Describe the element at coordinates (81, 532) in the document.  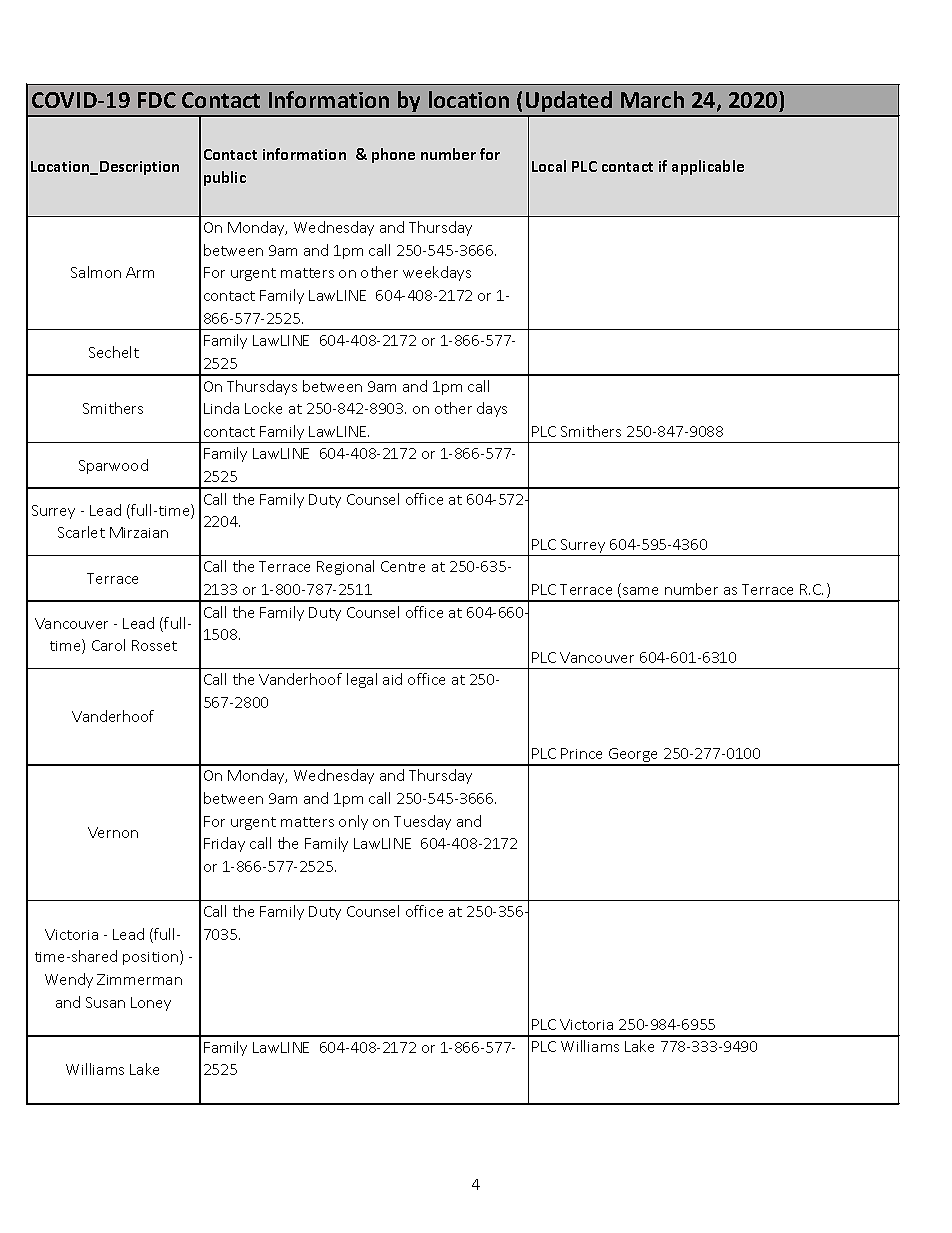
I see `Scarlet` at that location.
